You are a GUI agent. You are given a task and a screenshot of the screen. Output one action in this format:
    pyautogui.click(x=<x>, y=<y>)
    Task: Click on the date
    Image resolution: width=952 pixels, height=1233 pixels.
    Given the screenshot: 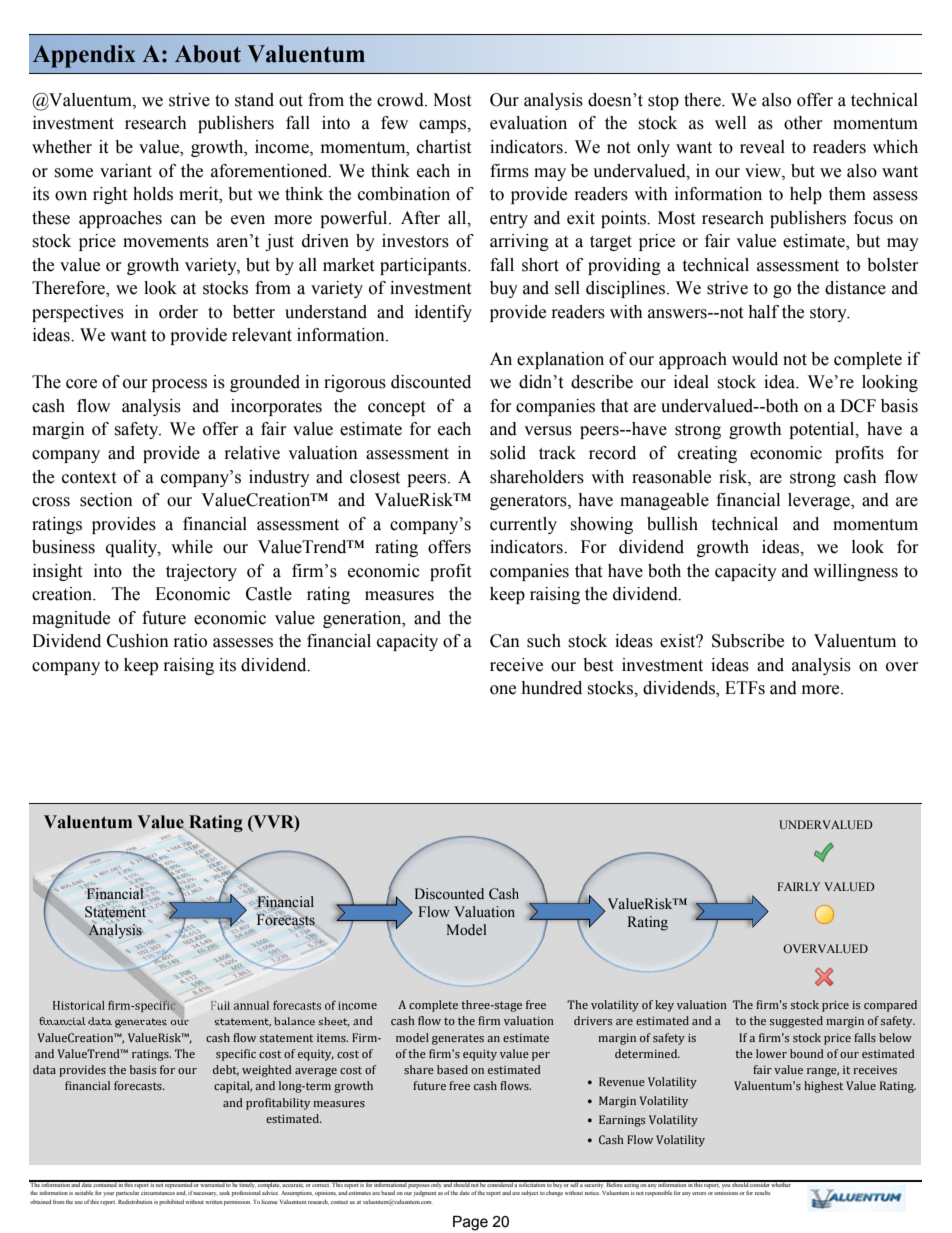 What is the action you would take?
    pyautogui.click(x=464, y=1193)
